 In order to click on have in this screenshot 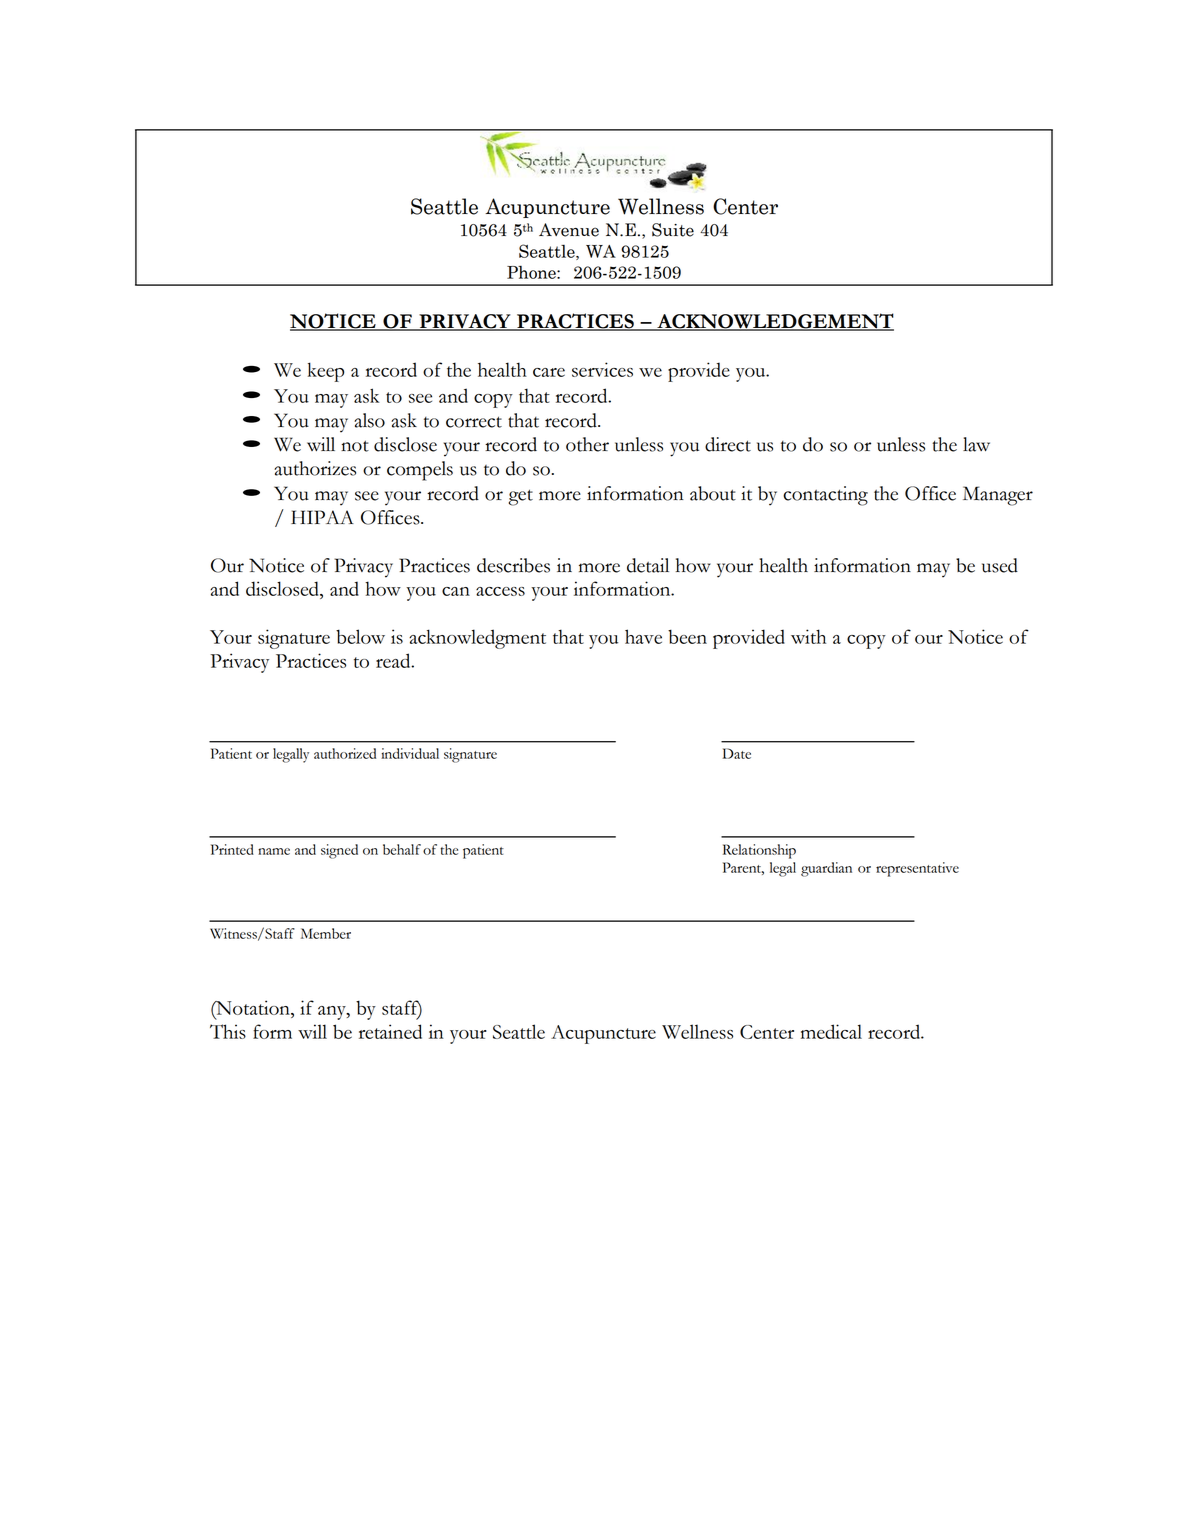, I will do `click(643, 636)`.
